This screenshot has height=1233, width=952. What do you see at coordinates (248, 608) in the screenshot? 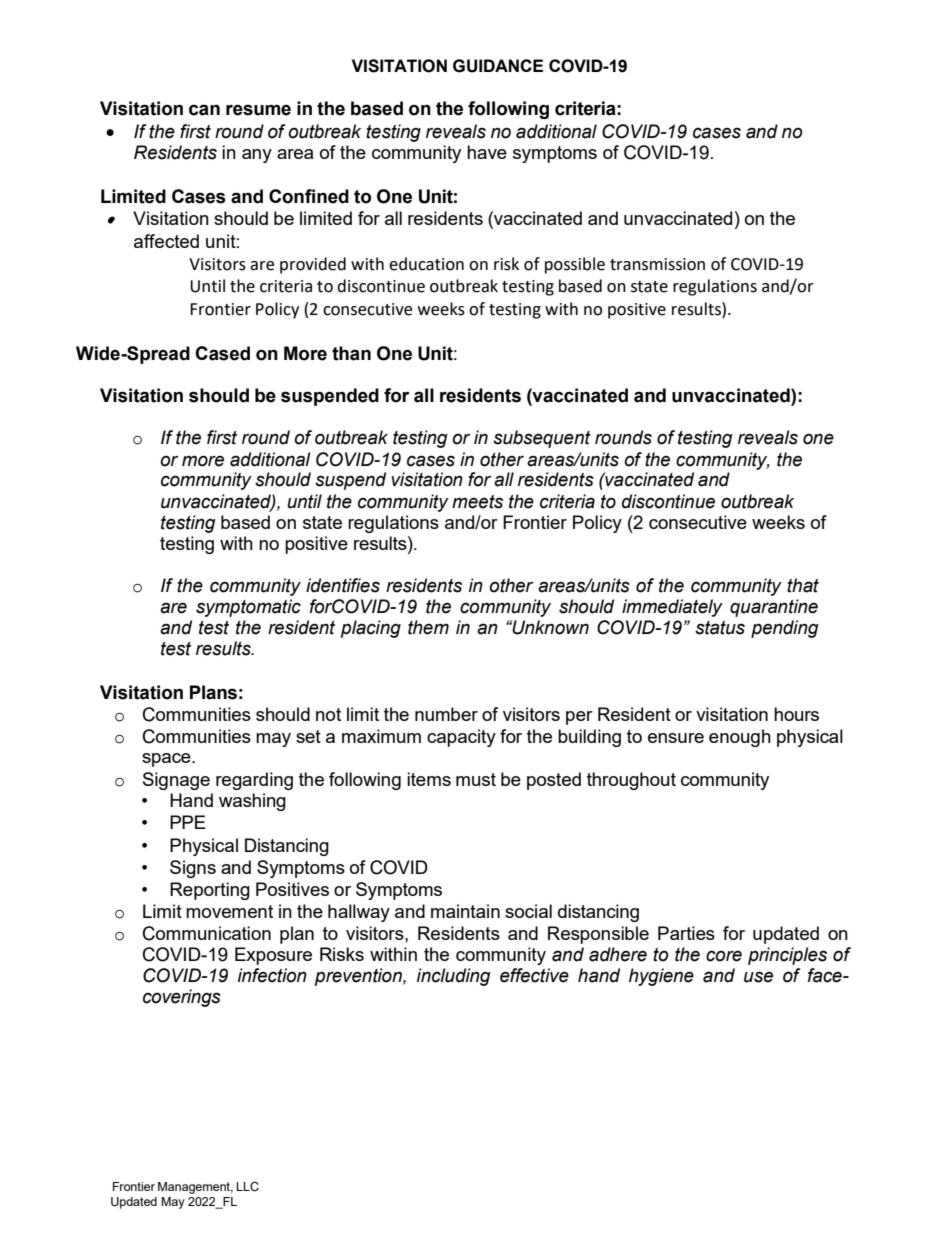
I see `symptomatic` at bounding box center [248, 608].
